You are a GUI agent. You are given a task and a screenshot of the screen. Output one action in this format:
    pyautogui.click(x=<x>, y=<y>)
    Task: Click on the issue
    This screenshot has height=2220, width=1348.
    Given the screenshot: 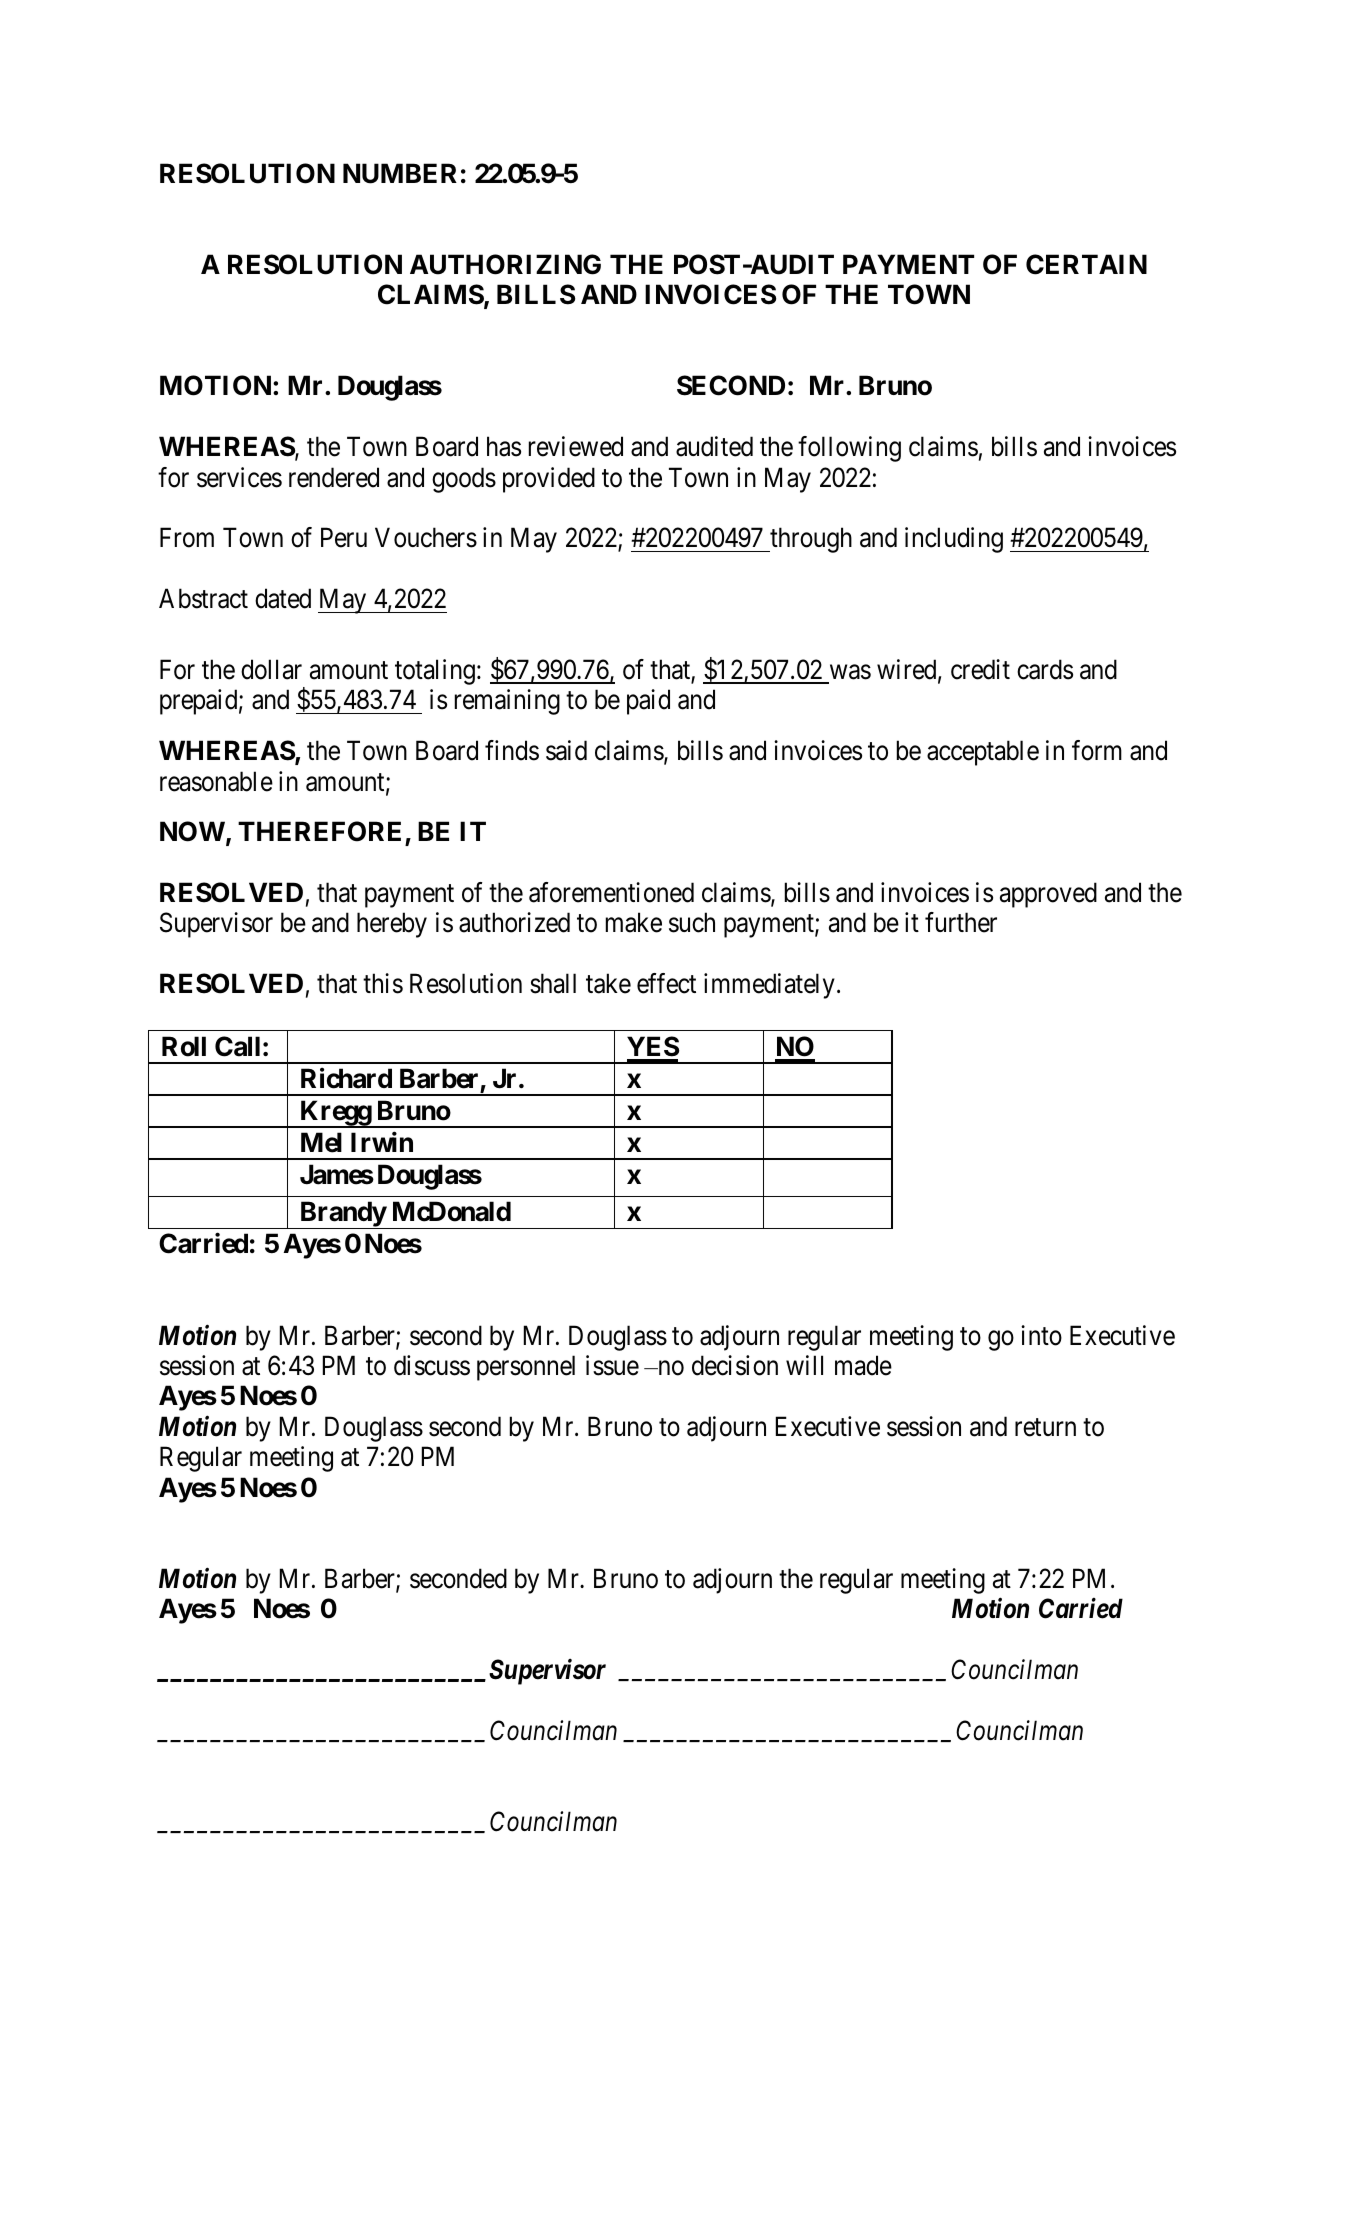 What is the action you would take?
    pyautogui.click(x=612, y=1365)
